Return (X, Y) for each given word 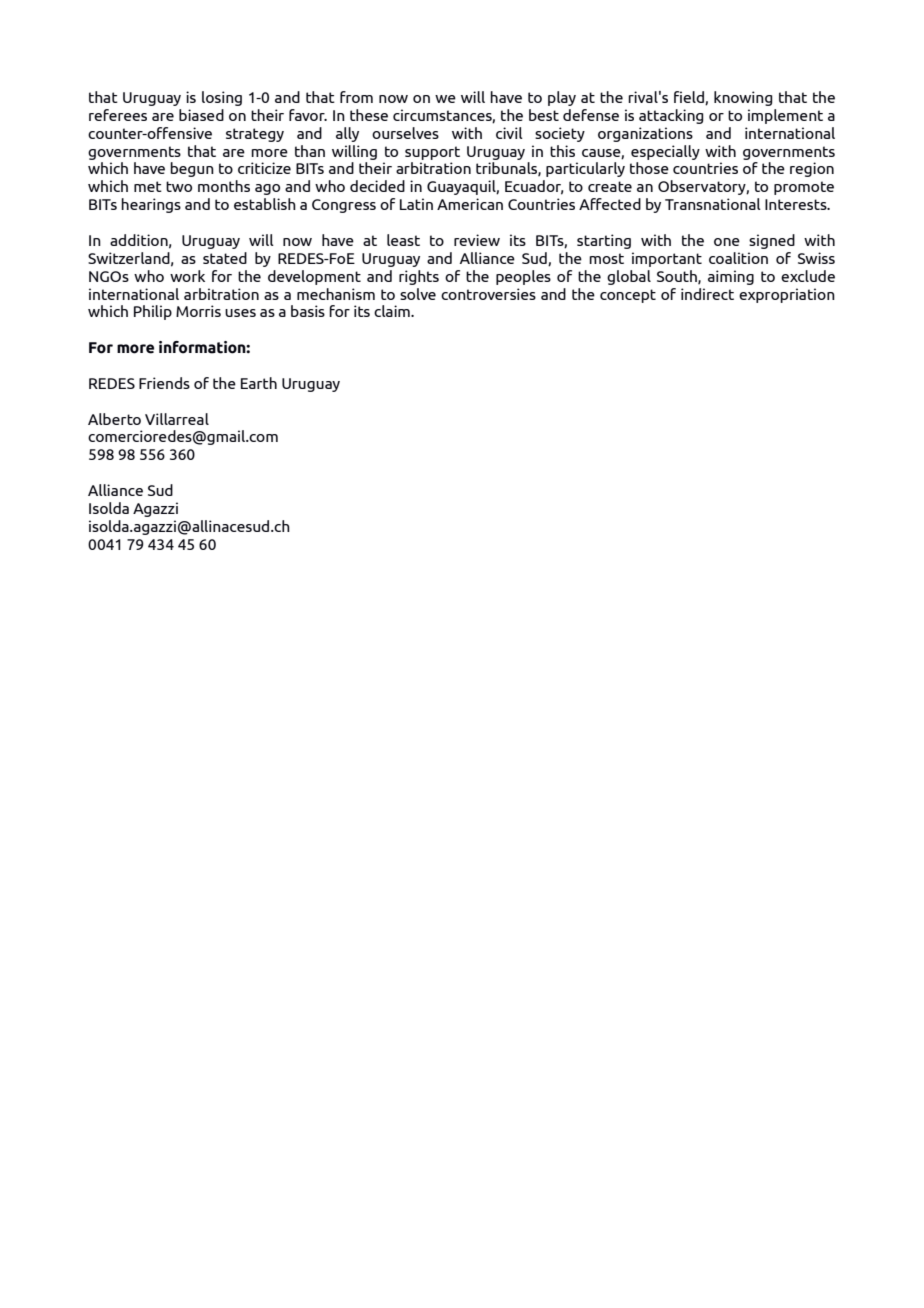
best (544, 115)
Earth (259, 383)
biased (201, 115)
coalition (738, 258)
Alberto (114, 419)
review (477, 240)
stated (225, 258)
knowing (743, 98)
